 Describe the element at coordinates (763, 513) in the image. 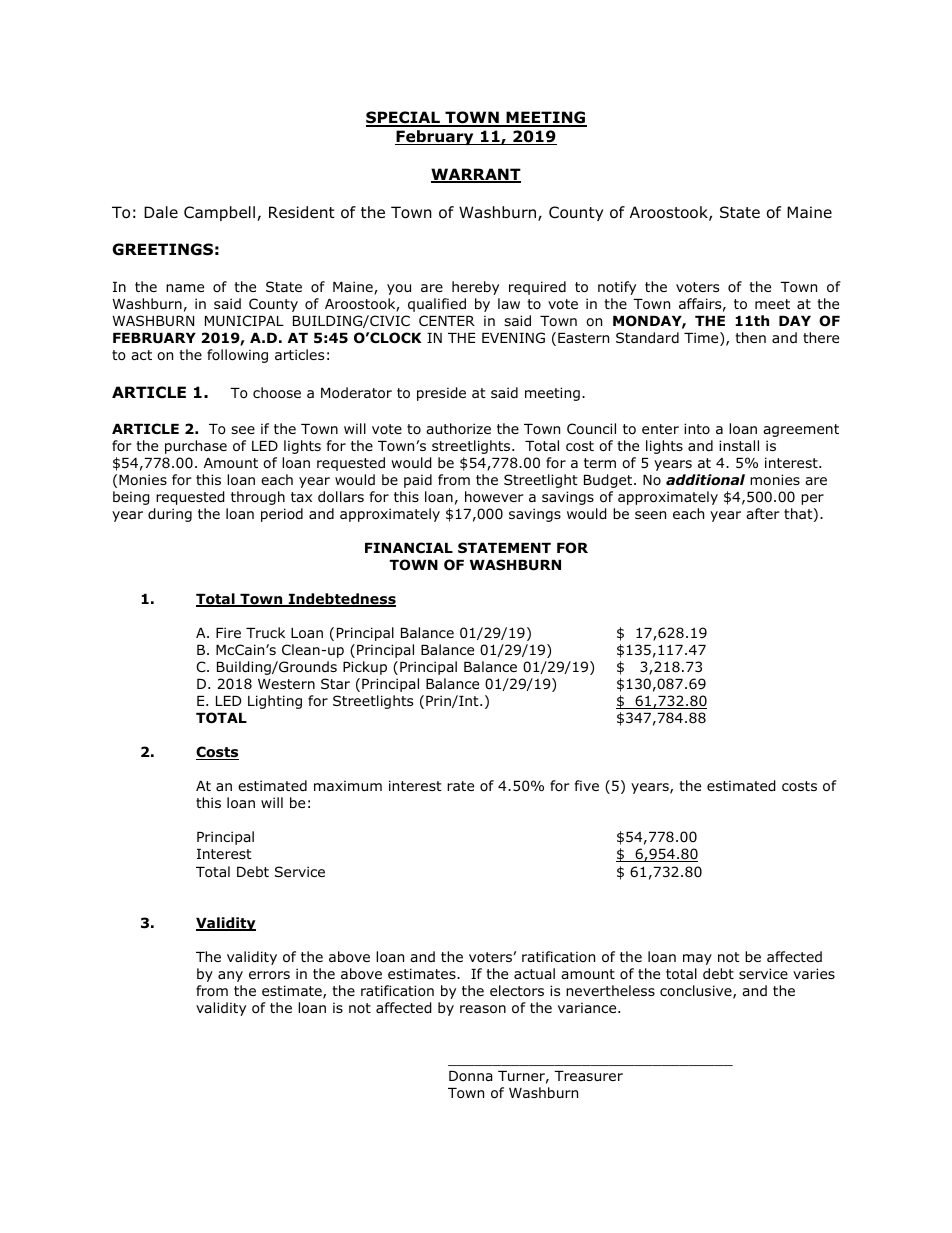

I see `after` at that location.
